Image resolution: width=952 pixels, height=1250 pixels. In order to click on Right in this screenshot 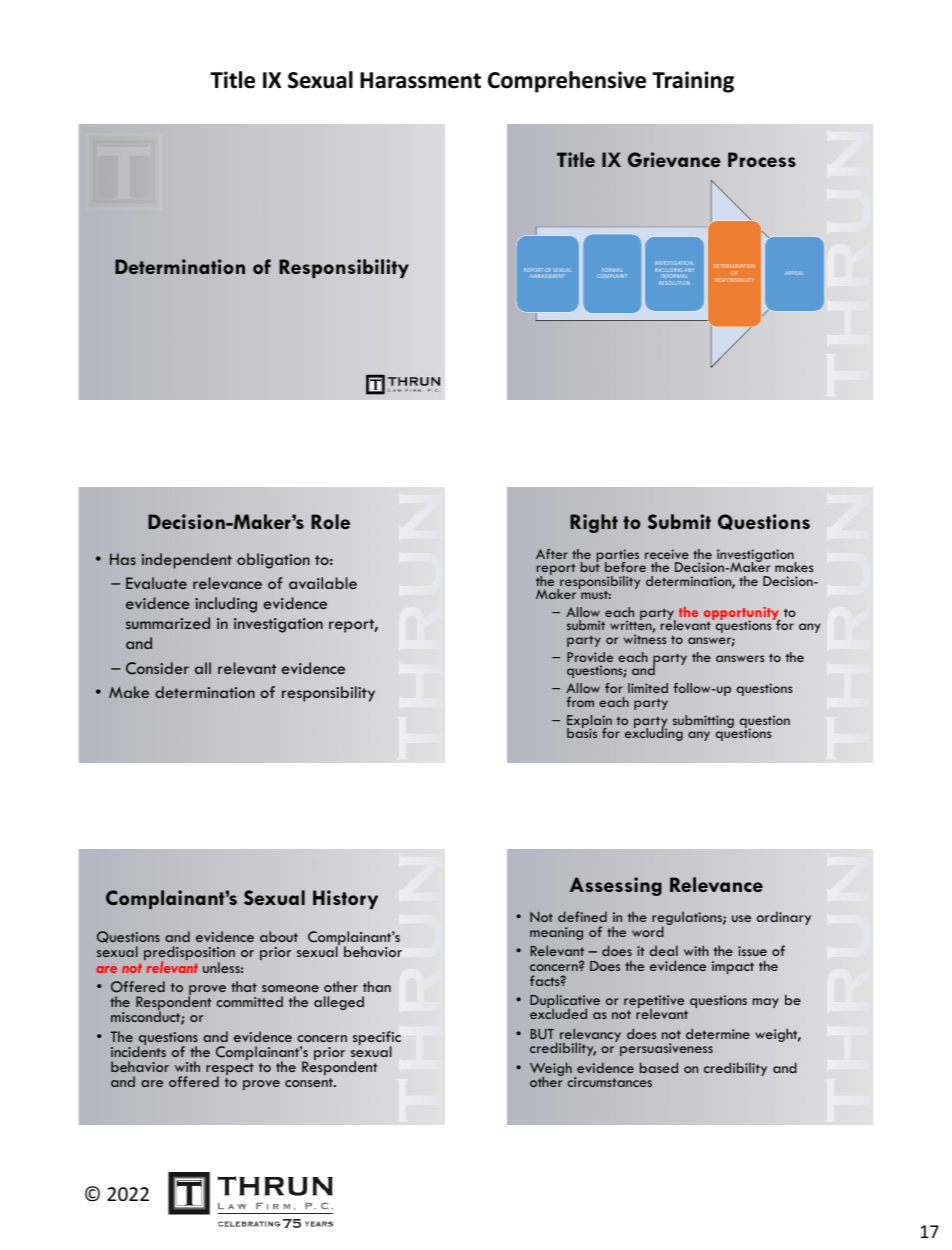, I will do `click(594, 523)`.
